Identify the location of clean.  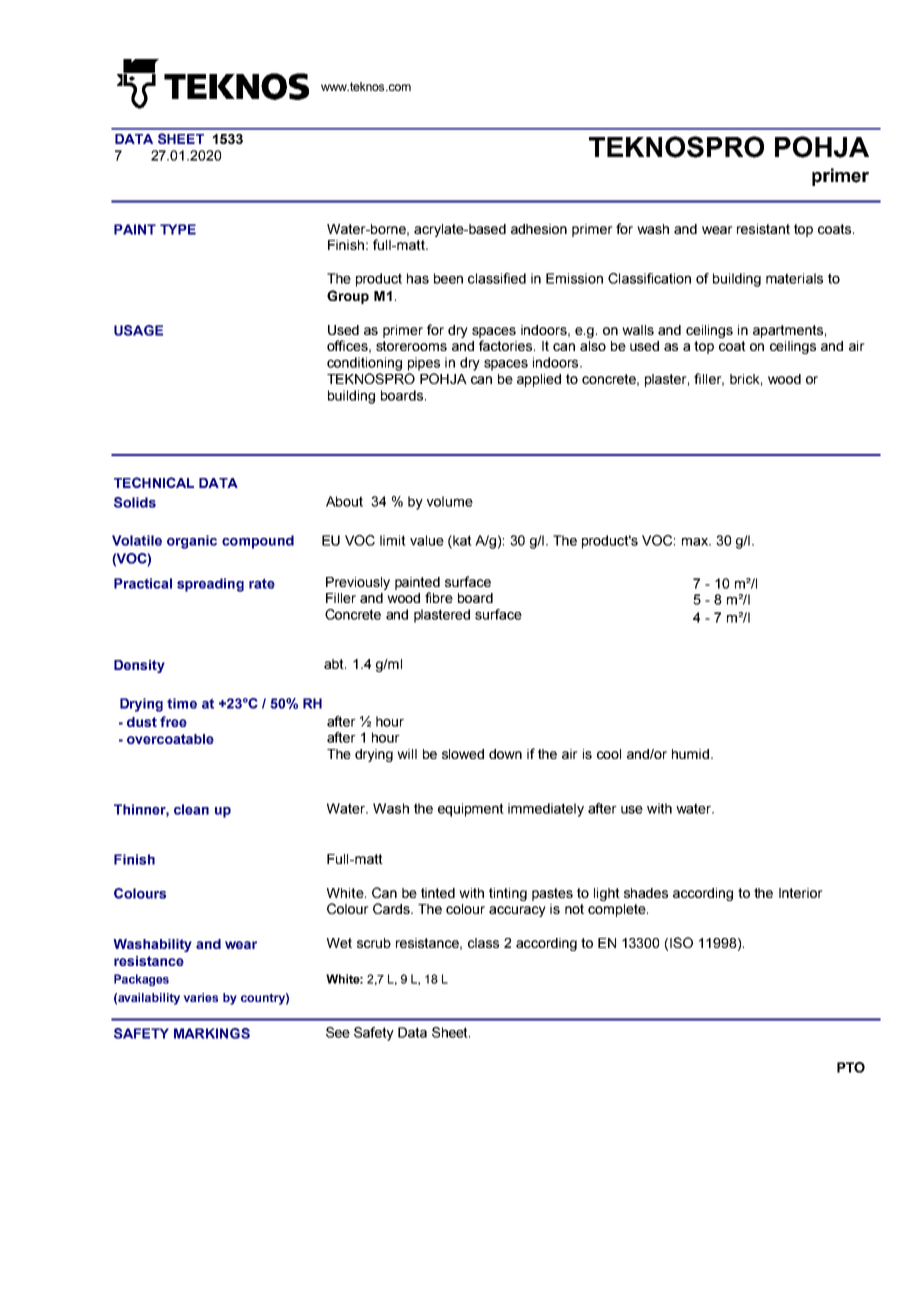
(191, 809).
